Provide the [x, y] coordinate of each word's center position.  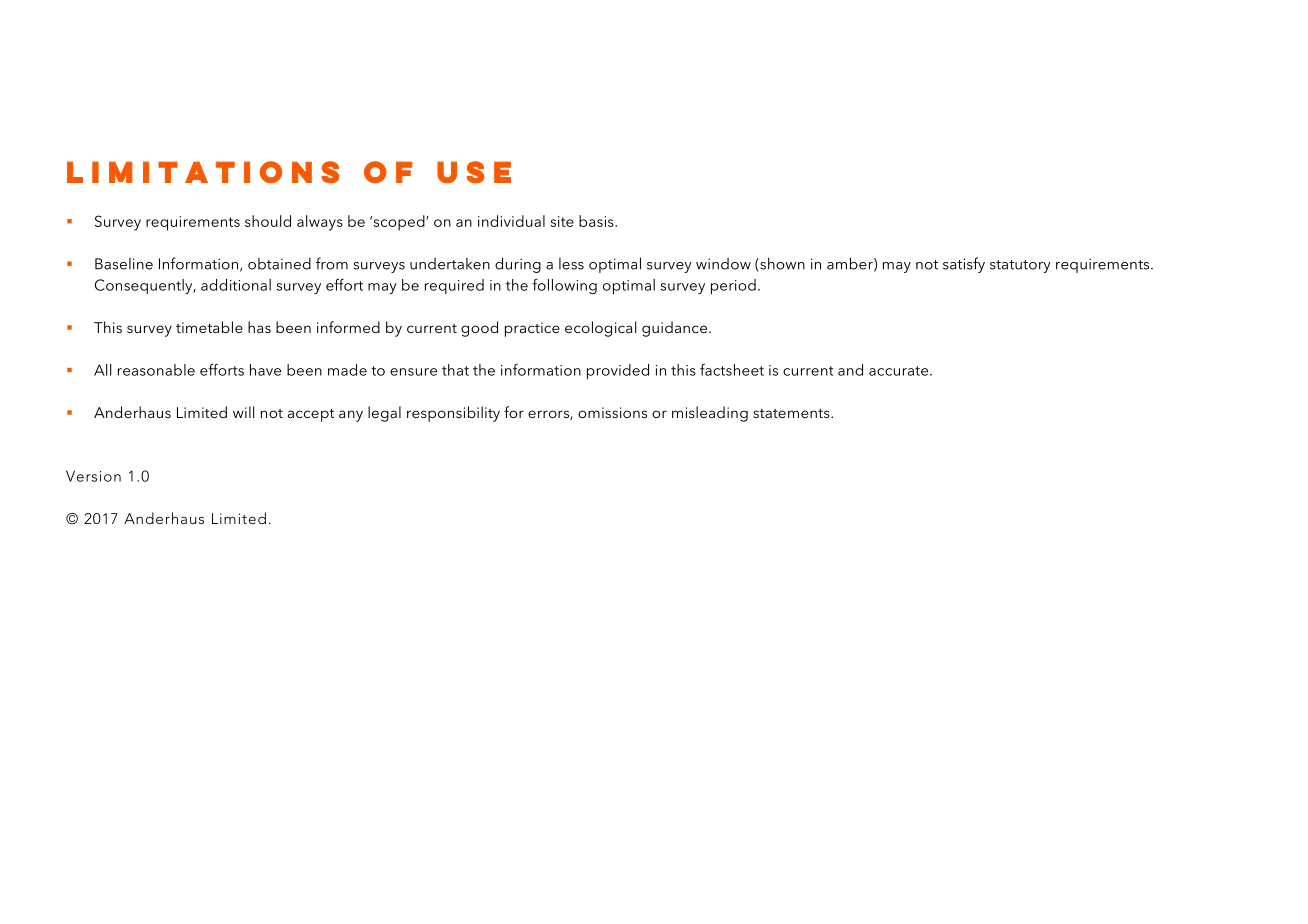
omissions [612, 412]
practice [532, 329]
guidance [674, 329]
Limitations [203, 172]
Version [93, 476]
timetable [209, 327]
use [474, 172]
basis [597, 221]
